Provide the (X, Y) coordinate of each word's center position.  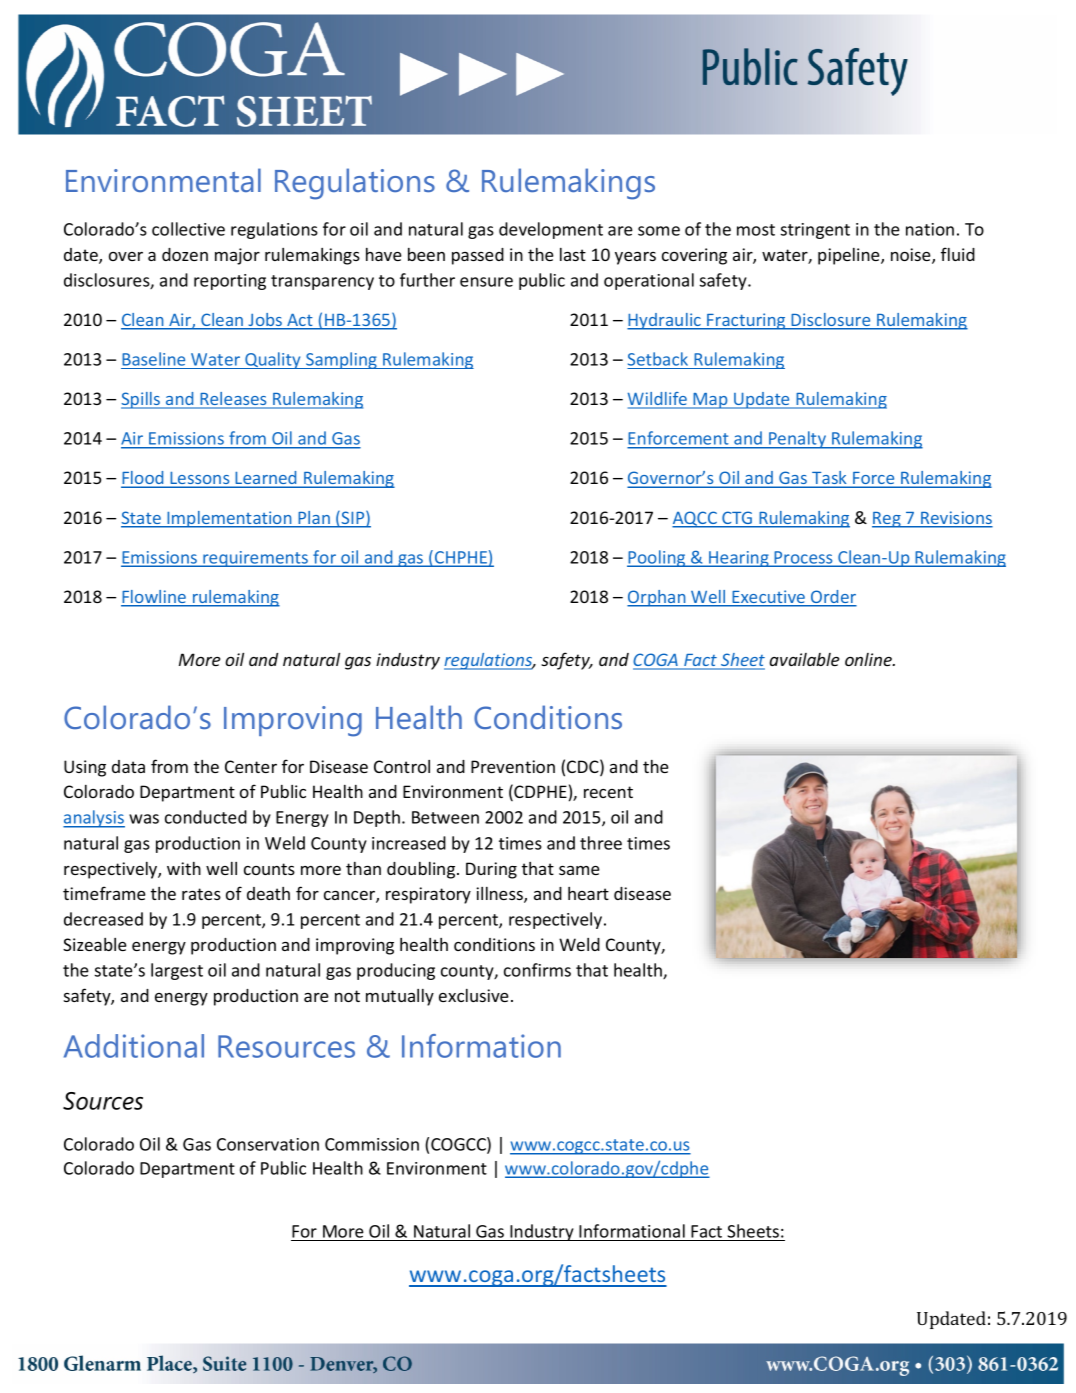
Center (251, 766)
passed (478, 256)
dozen (185, 254)
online (869, 659)
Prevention (513, 766)
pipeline (850, 256)
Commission (372, 1144)
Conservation (268, 1144)
